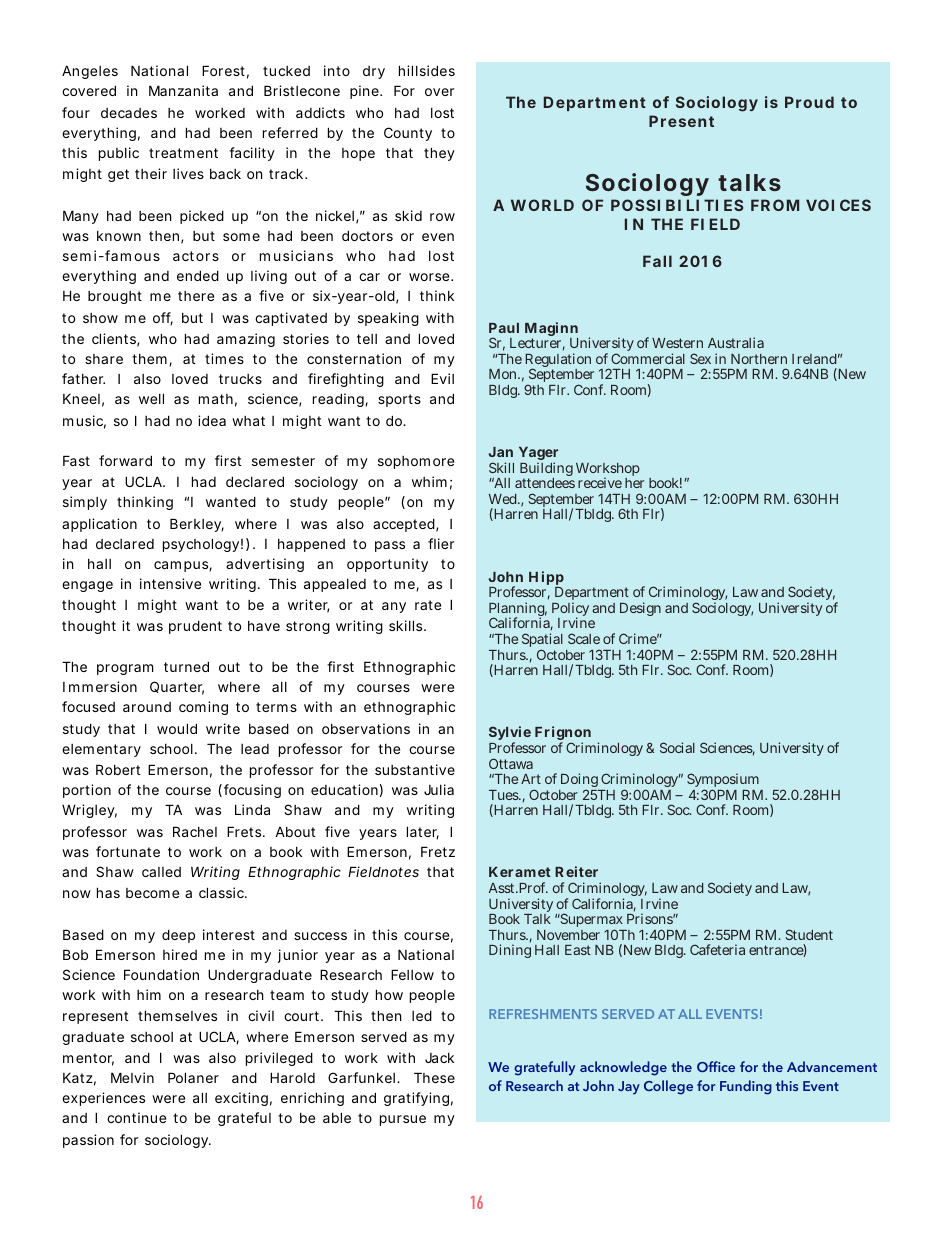 The image size is (952, 1233). What do you see at coordinates (441, 543) in the page?
I see `flier` at bounding box center [441, 543].
